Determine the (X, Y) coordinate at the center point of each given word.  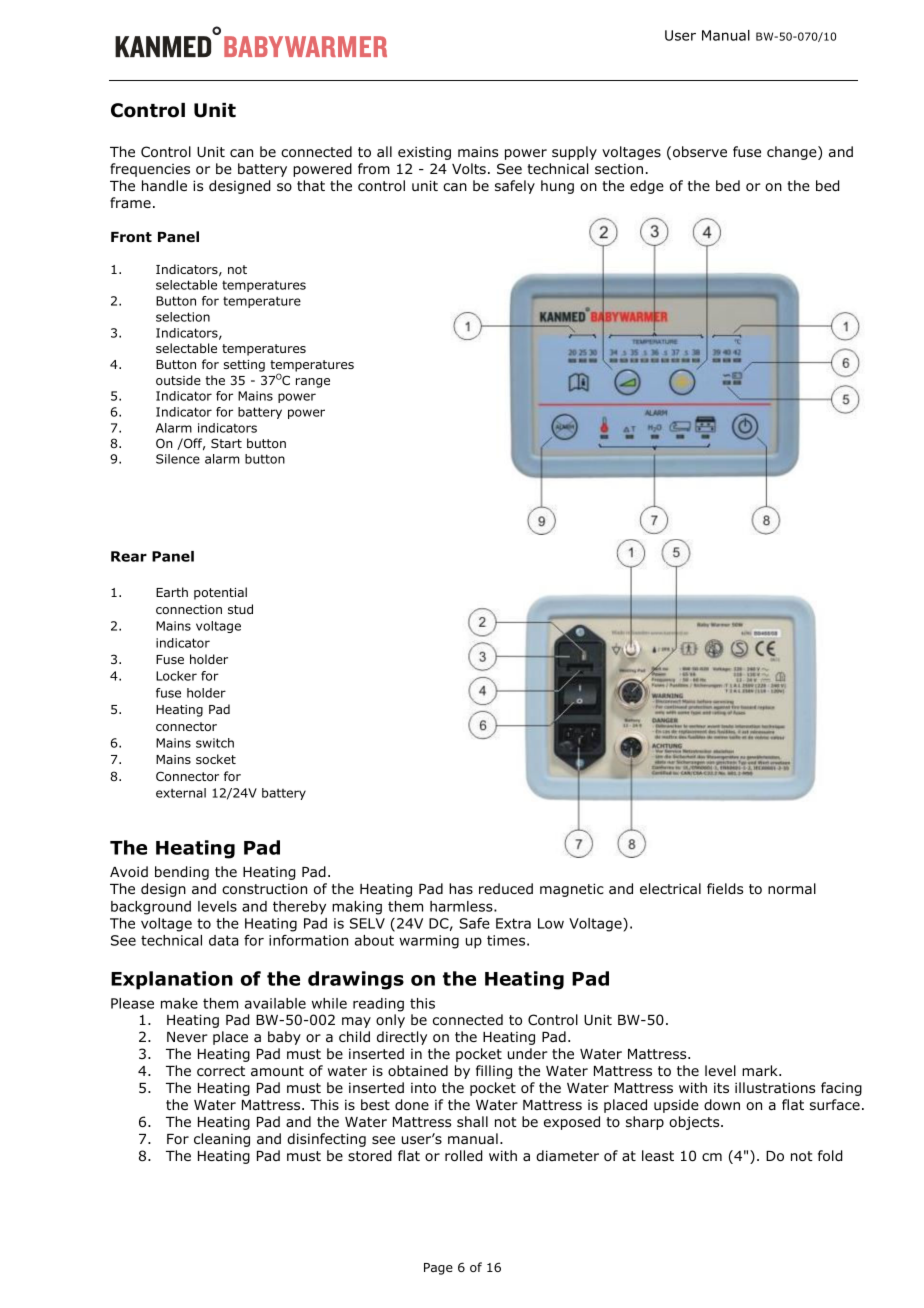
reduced (506, 888)
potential (220, 593)
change (793, 153)
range (313, 383)
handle (164, 186)
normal (792, 889)
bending (182, 873)
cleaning (222, 1140)
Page (438, 1269)
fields (725, 888)
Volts (469, 168)
